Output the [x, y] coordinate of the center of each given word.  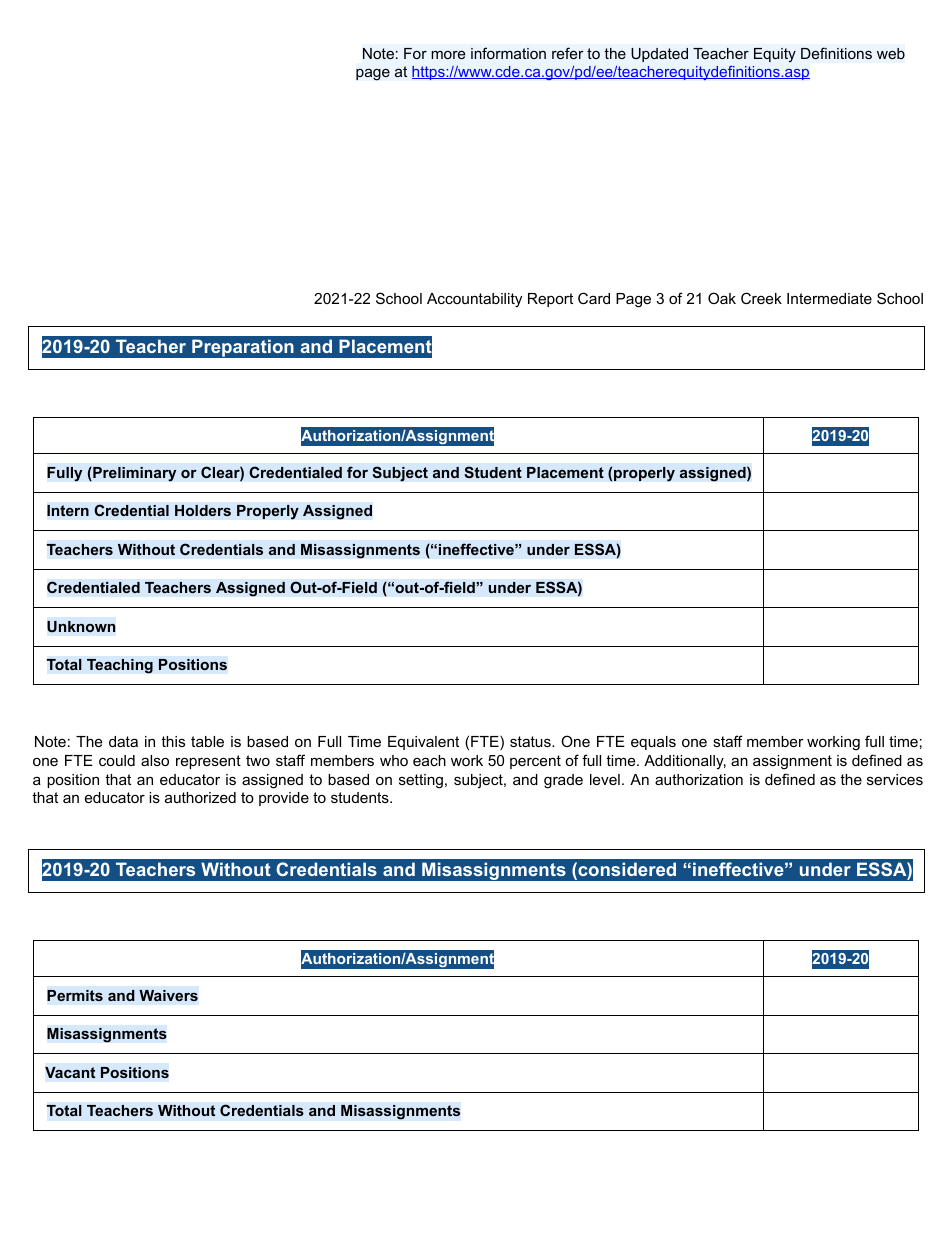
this [173, 741]
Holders [203, 511]
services [895, 779]
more [448, 55]
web [891, 54]
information [508, 53]
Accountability [474, 300]
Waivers [168, 996]
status [531, 741]
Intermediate [829, 298]
